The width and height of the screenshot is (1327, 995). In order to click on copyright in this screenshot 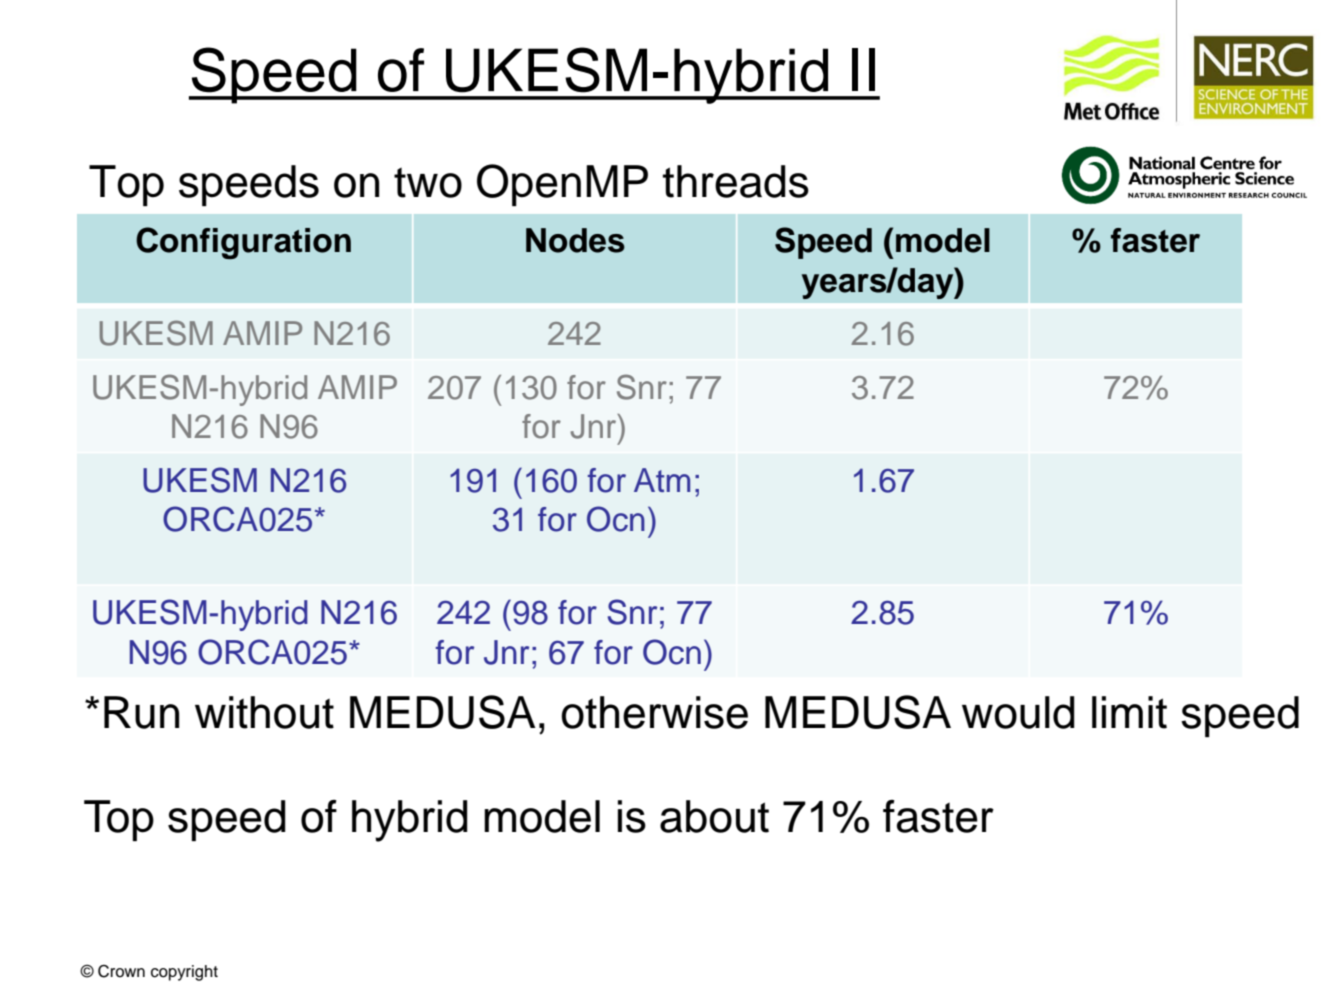, I will do `click(184, 973)`.
